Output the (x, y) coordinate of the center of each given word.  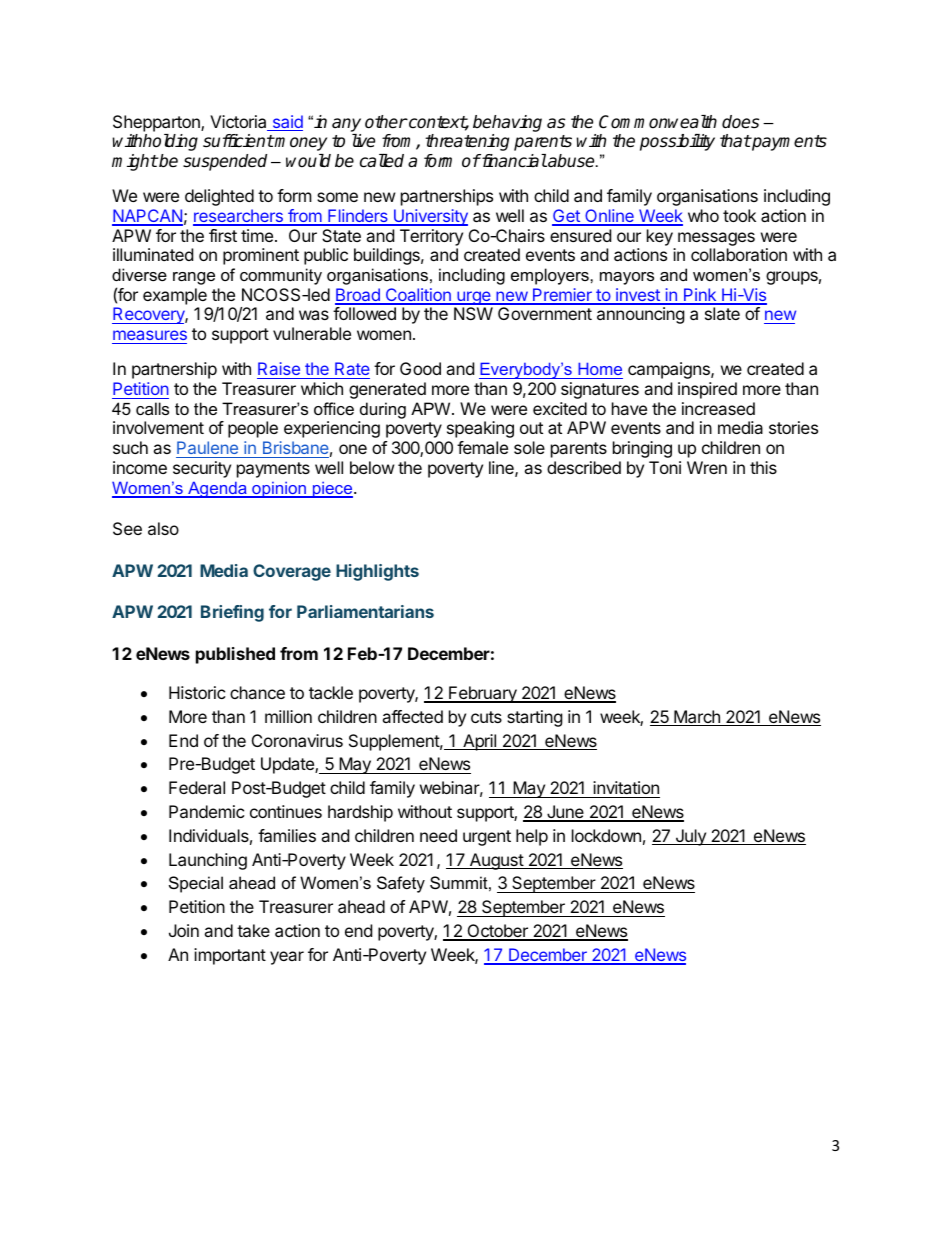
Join (184, 930)
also (163, 528)
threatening (467, 142)
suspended (225, 162)
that (735, 141)
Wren (707, 467)
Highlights (377, 572)
